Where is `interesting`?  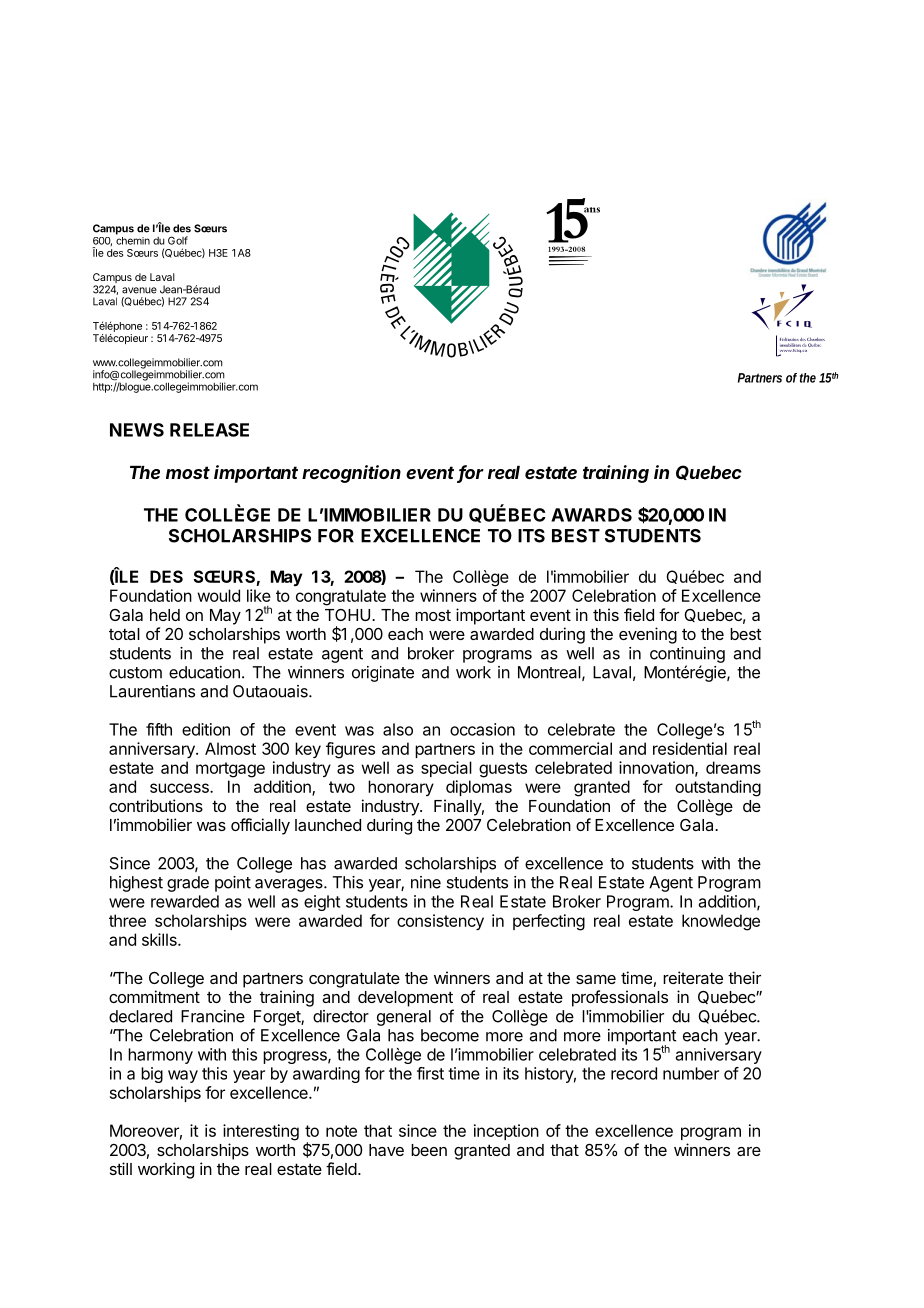 interesting is located at coordinates (261, 1132).
